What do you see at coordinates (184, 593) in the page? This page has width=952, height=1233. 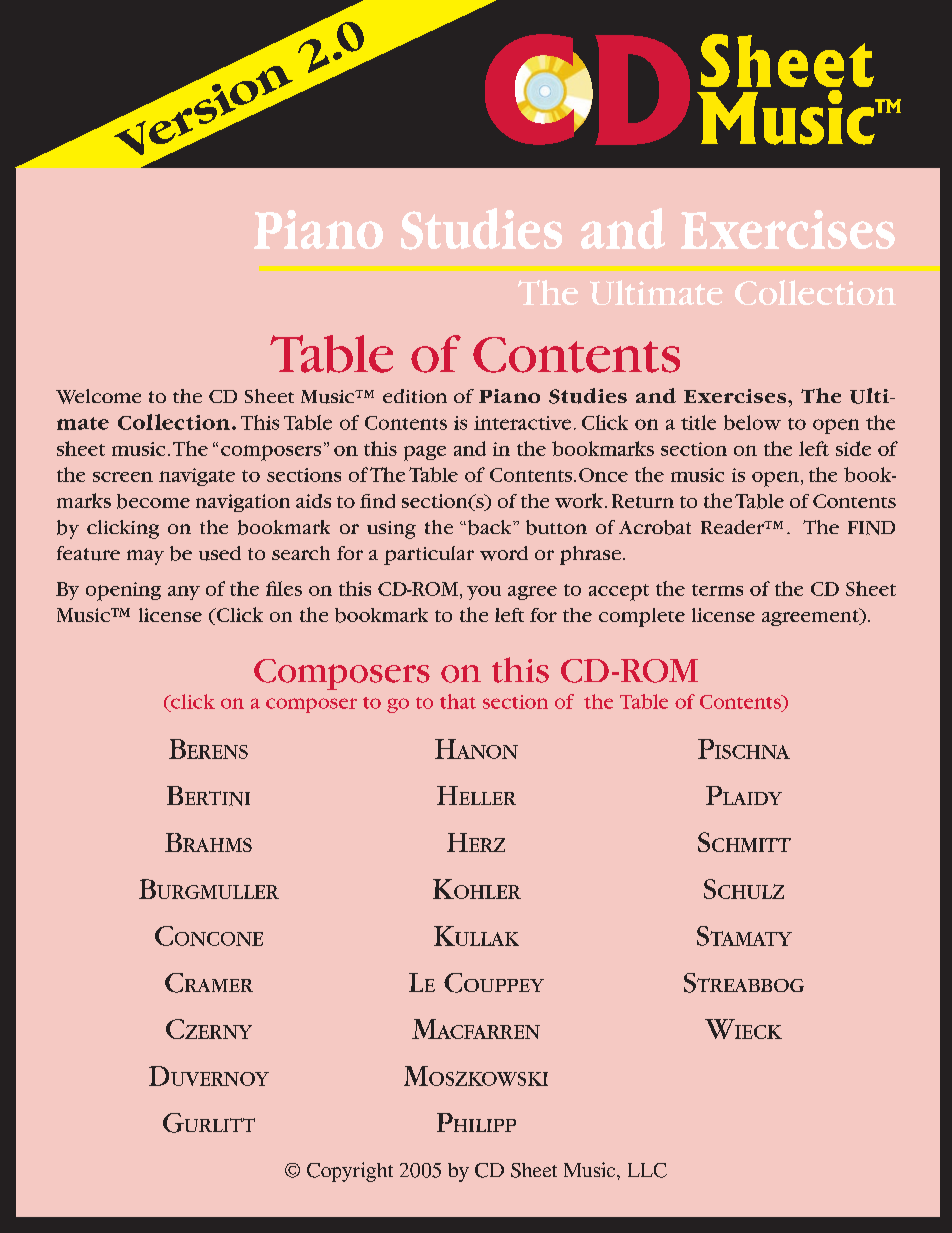 I see `any` at bounding box center [184, 593].
